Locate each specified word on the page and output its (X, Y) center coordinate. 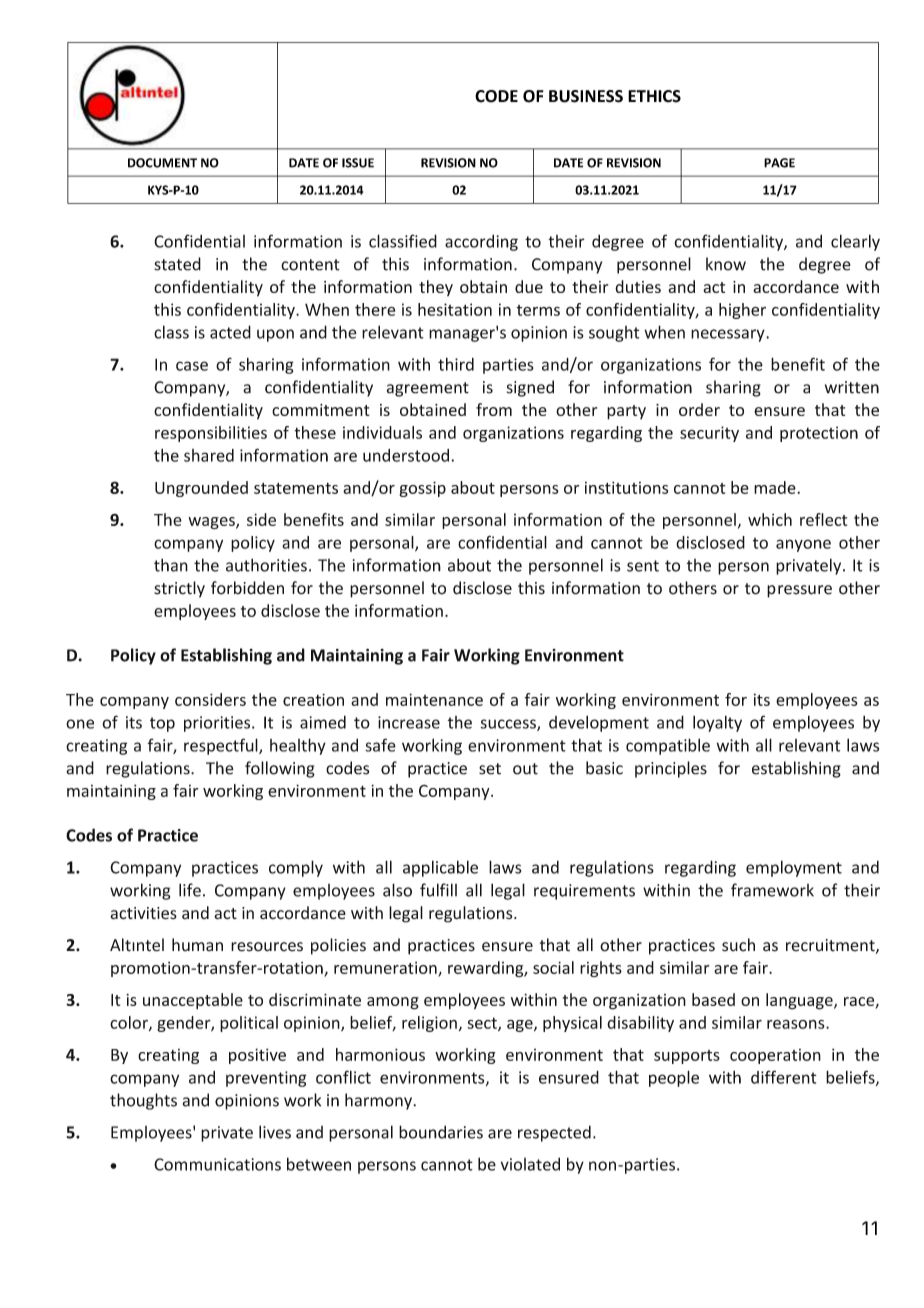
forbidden (247, 588)
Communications (217, 1164)
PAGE (779, 163)
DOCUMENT (162, 163)
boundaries (441, 1132)
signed (530, 388)
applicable (440, 868)
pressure (799, 591)
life (190, 890)
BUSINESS (586, 96)
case (192, 366)
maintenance (434, 699)
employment (794, 868)
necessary (729, 335)
